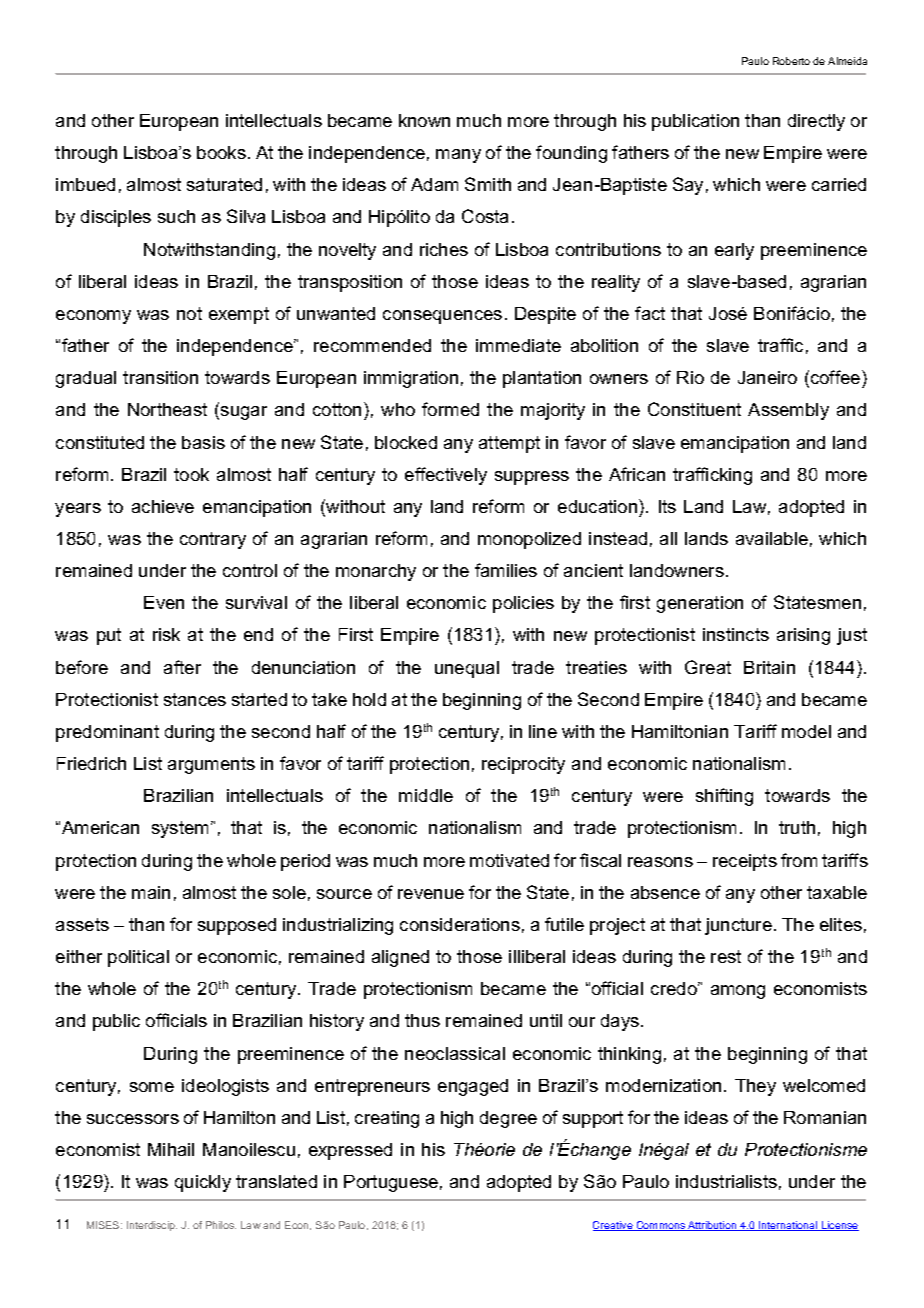 This document has height=1308, width=924. I want to click on reciprocity, so click(523, 765).
